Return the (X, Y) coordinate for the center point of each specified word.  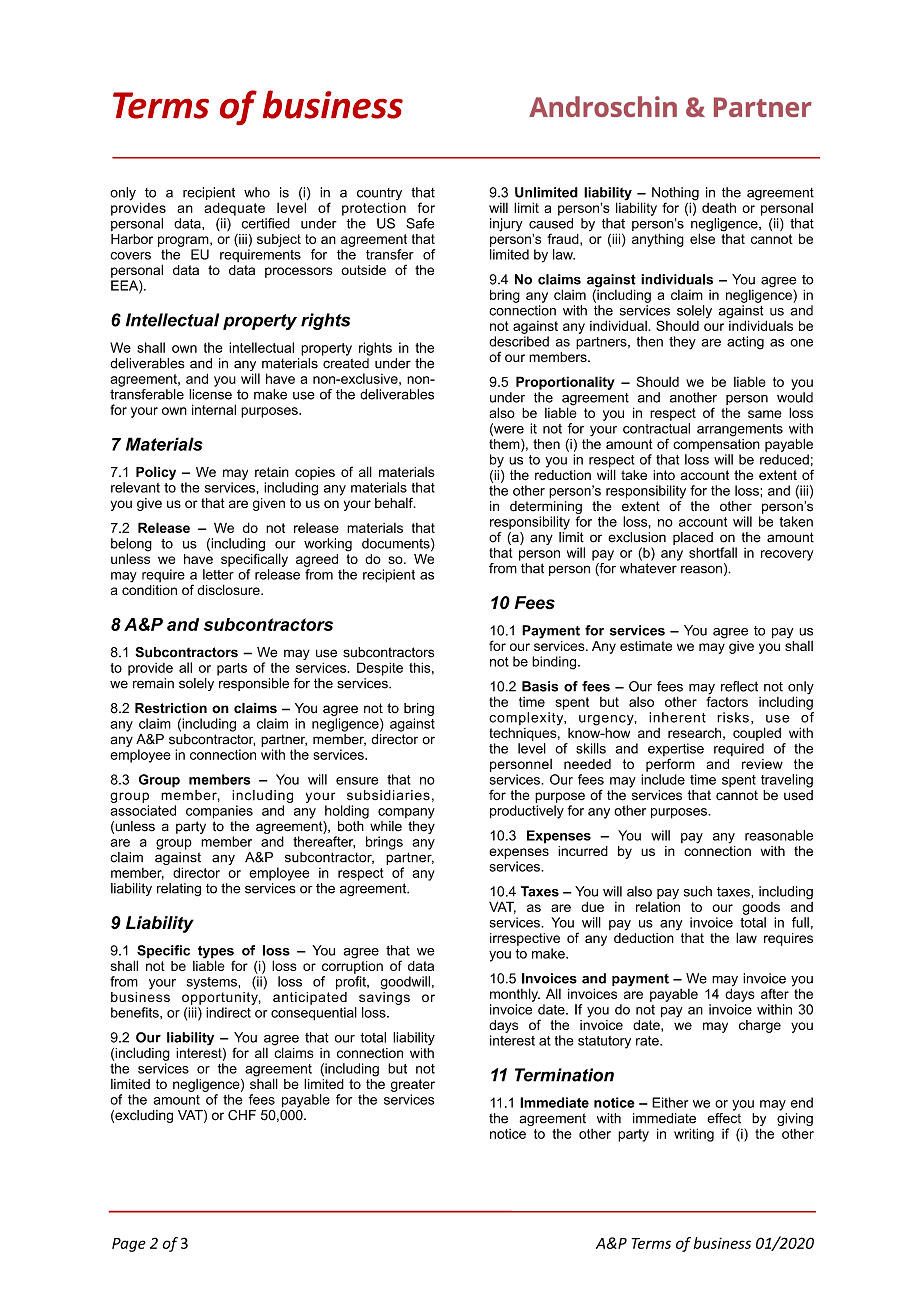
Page (129, 1245)
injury (506, 225)
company (406, 813)
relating (179, 890)
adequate (234, 209)
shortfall (713, 552)
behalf (395, 502)
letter (218, 574)
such (698, 891)
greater (413, 1085)
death (719, 207)
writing (694, 1135)
